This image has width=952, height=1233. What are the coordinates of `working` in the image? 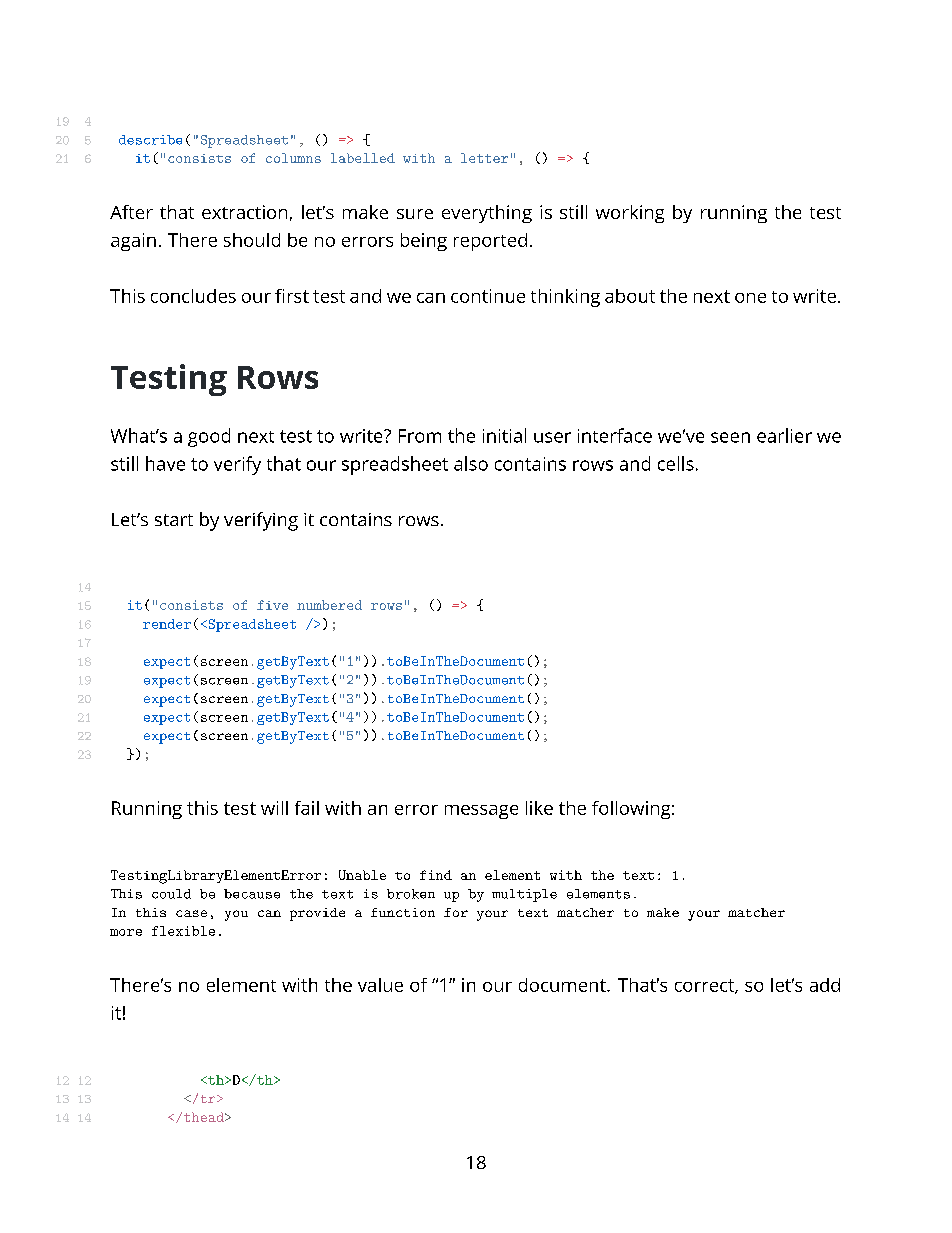 It's located at (630, 214).
